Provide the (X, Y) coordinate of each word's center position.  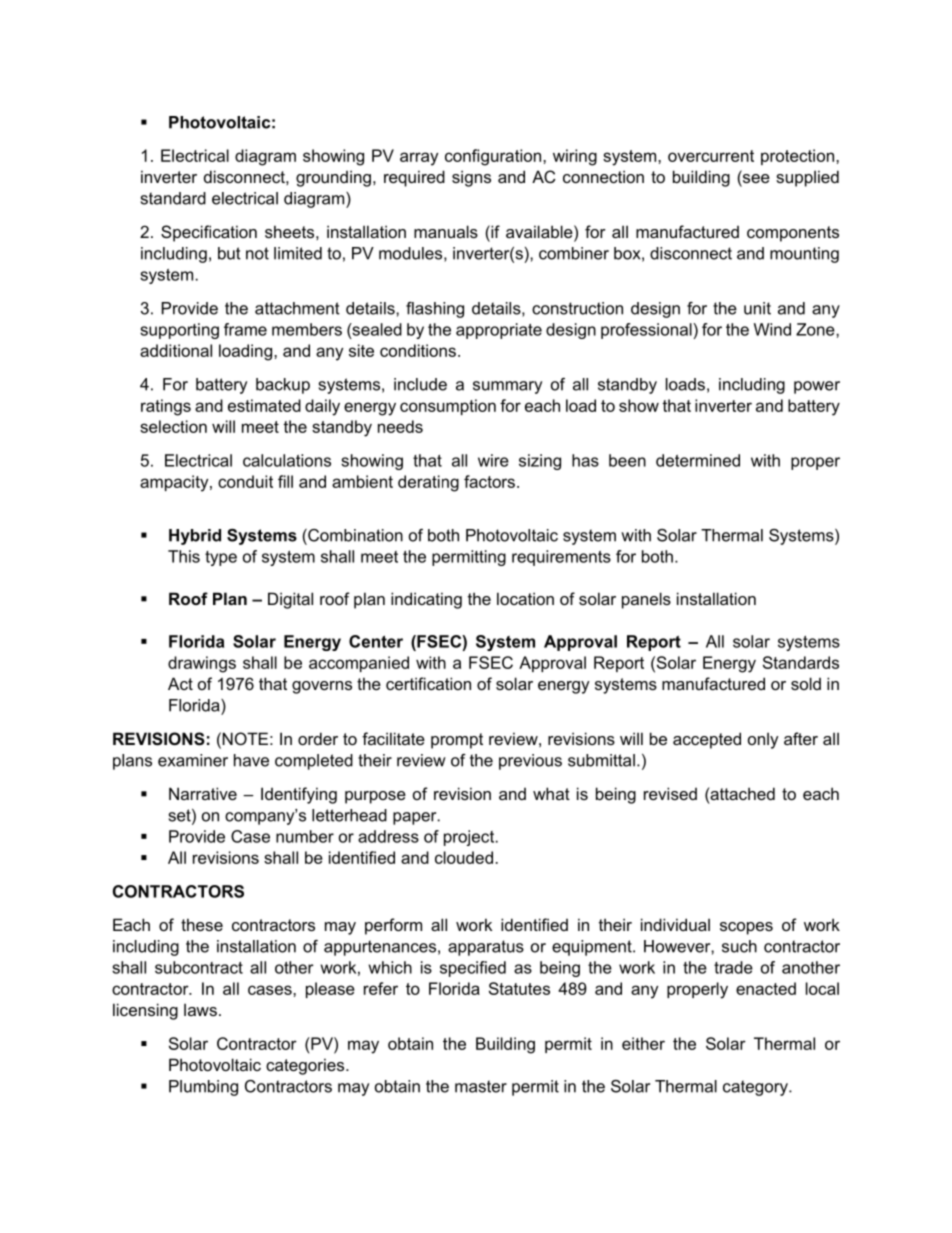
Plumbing (203, 1088)
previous (530, 762)
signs (471, 178)
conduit (245, 481)
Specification (209, 233)
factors (489, 481)
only (763, 740)
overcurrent (711, 156)
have (251, 760)
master (481, 1086)
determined (698, 460)
